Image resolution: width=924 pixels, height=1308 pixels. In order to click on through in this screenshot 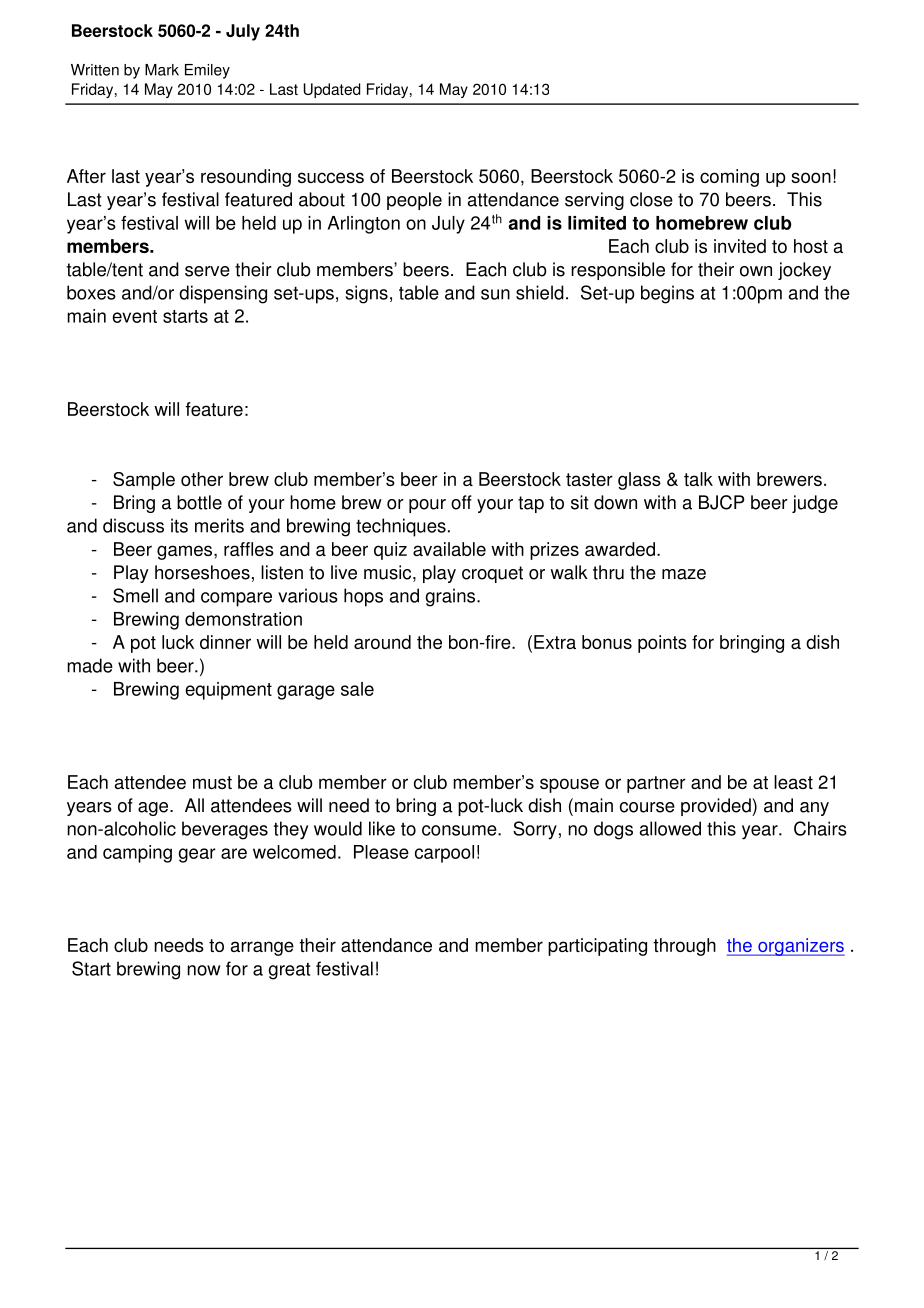, I will do `click(684, 947)`.
